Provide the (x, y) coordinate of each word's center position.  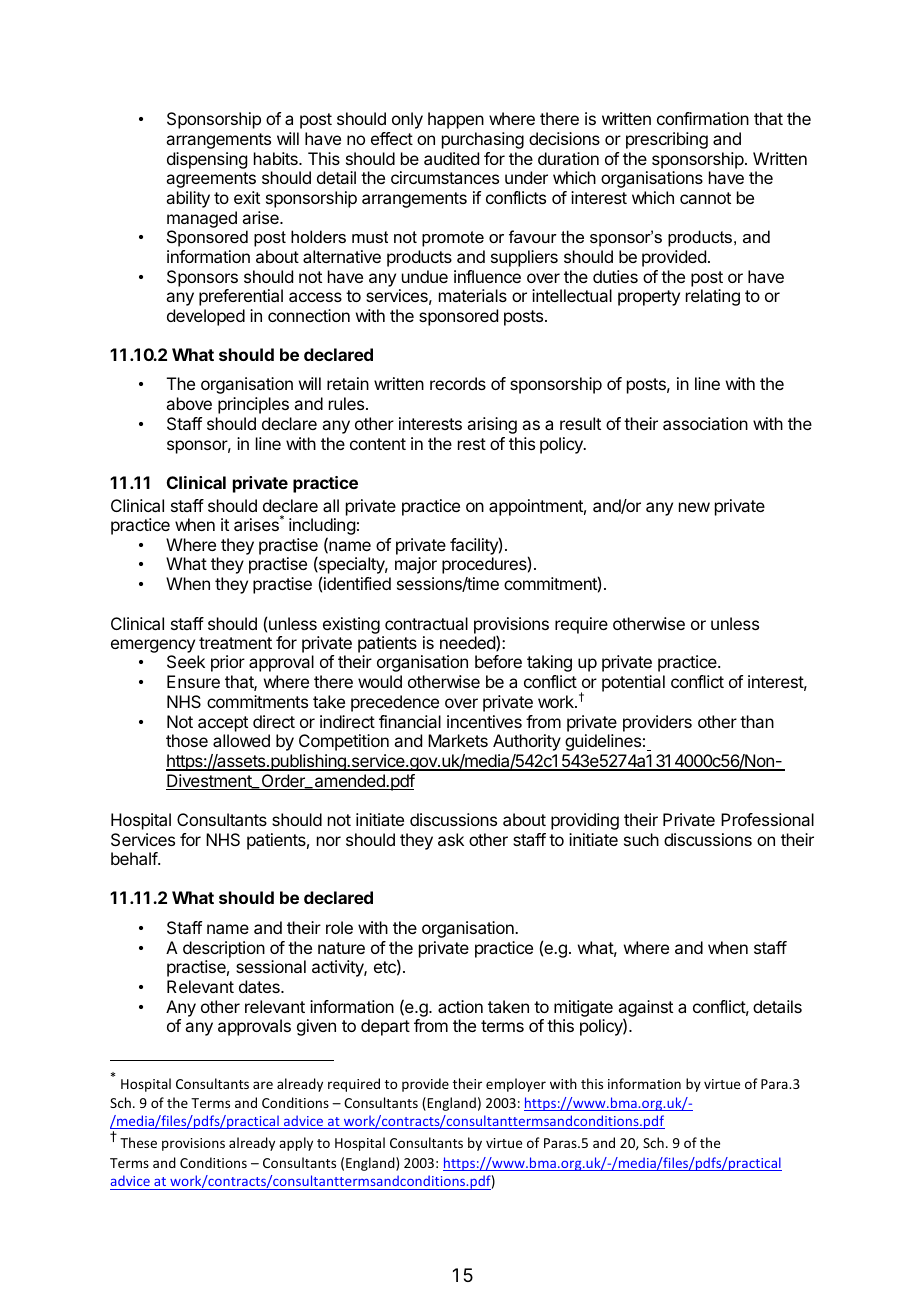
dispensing (207, 160)
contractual (426, 623)
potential (633, 683)
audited (451, 158)
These (138, 1142)
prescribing (667, 140)
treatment (235, 643)
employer (516, 1085)
